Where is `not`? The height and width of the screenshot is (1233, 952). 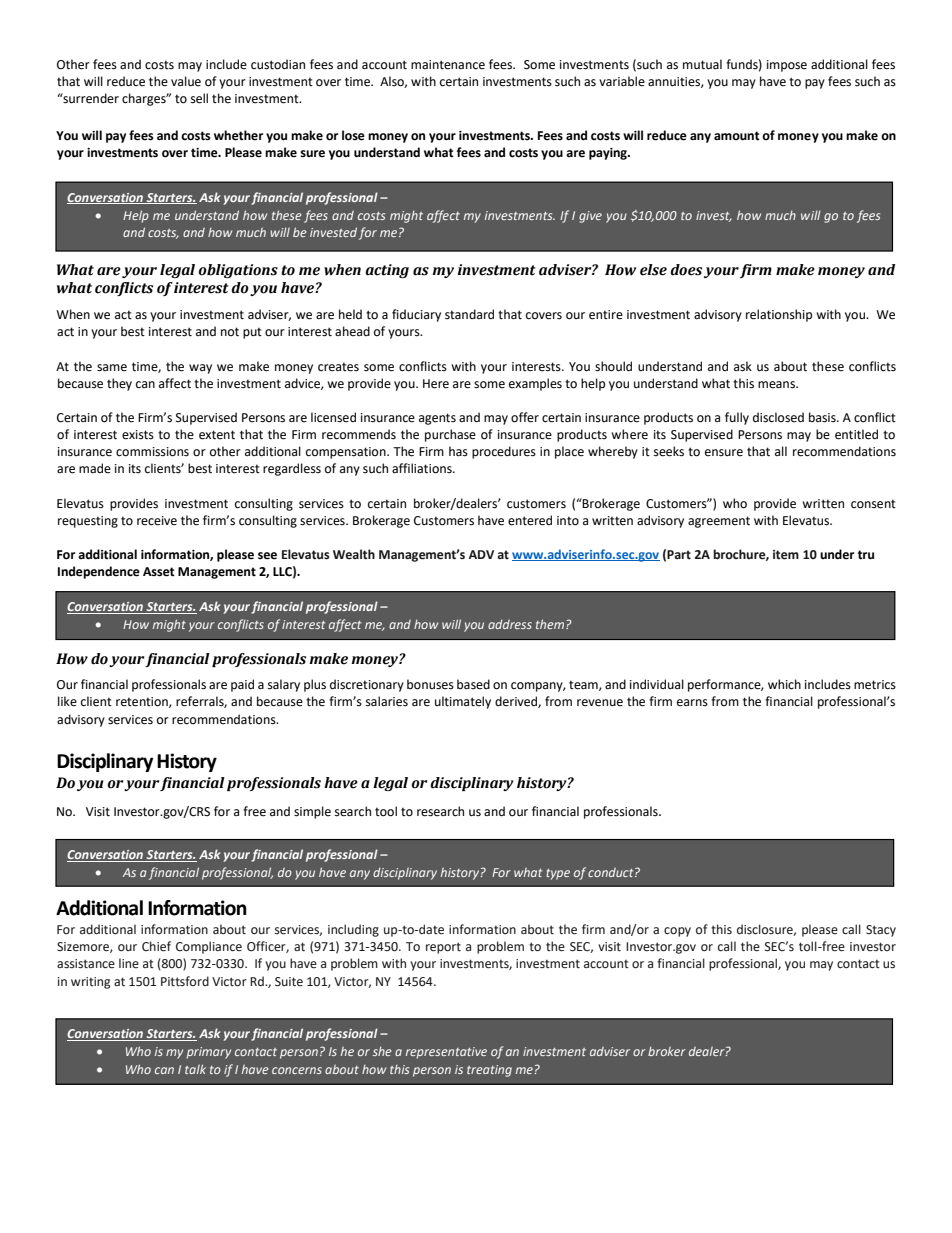
not is located at coordinates (230, 332).
